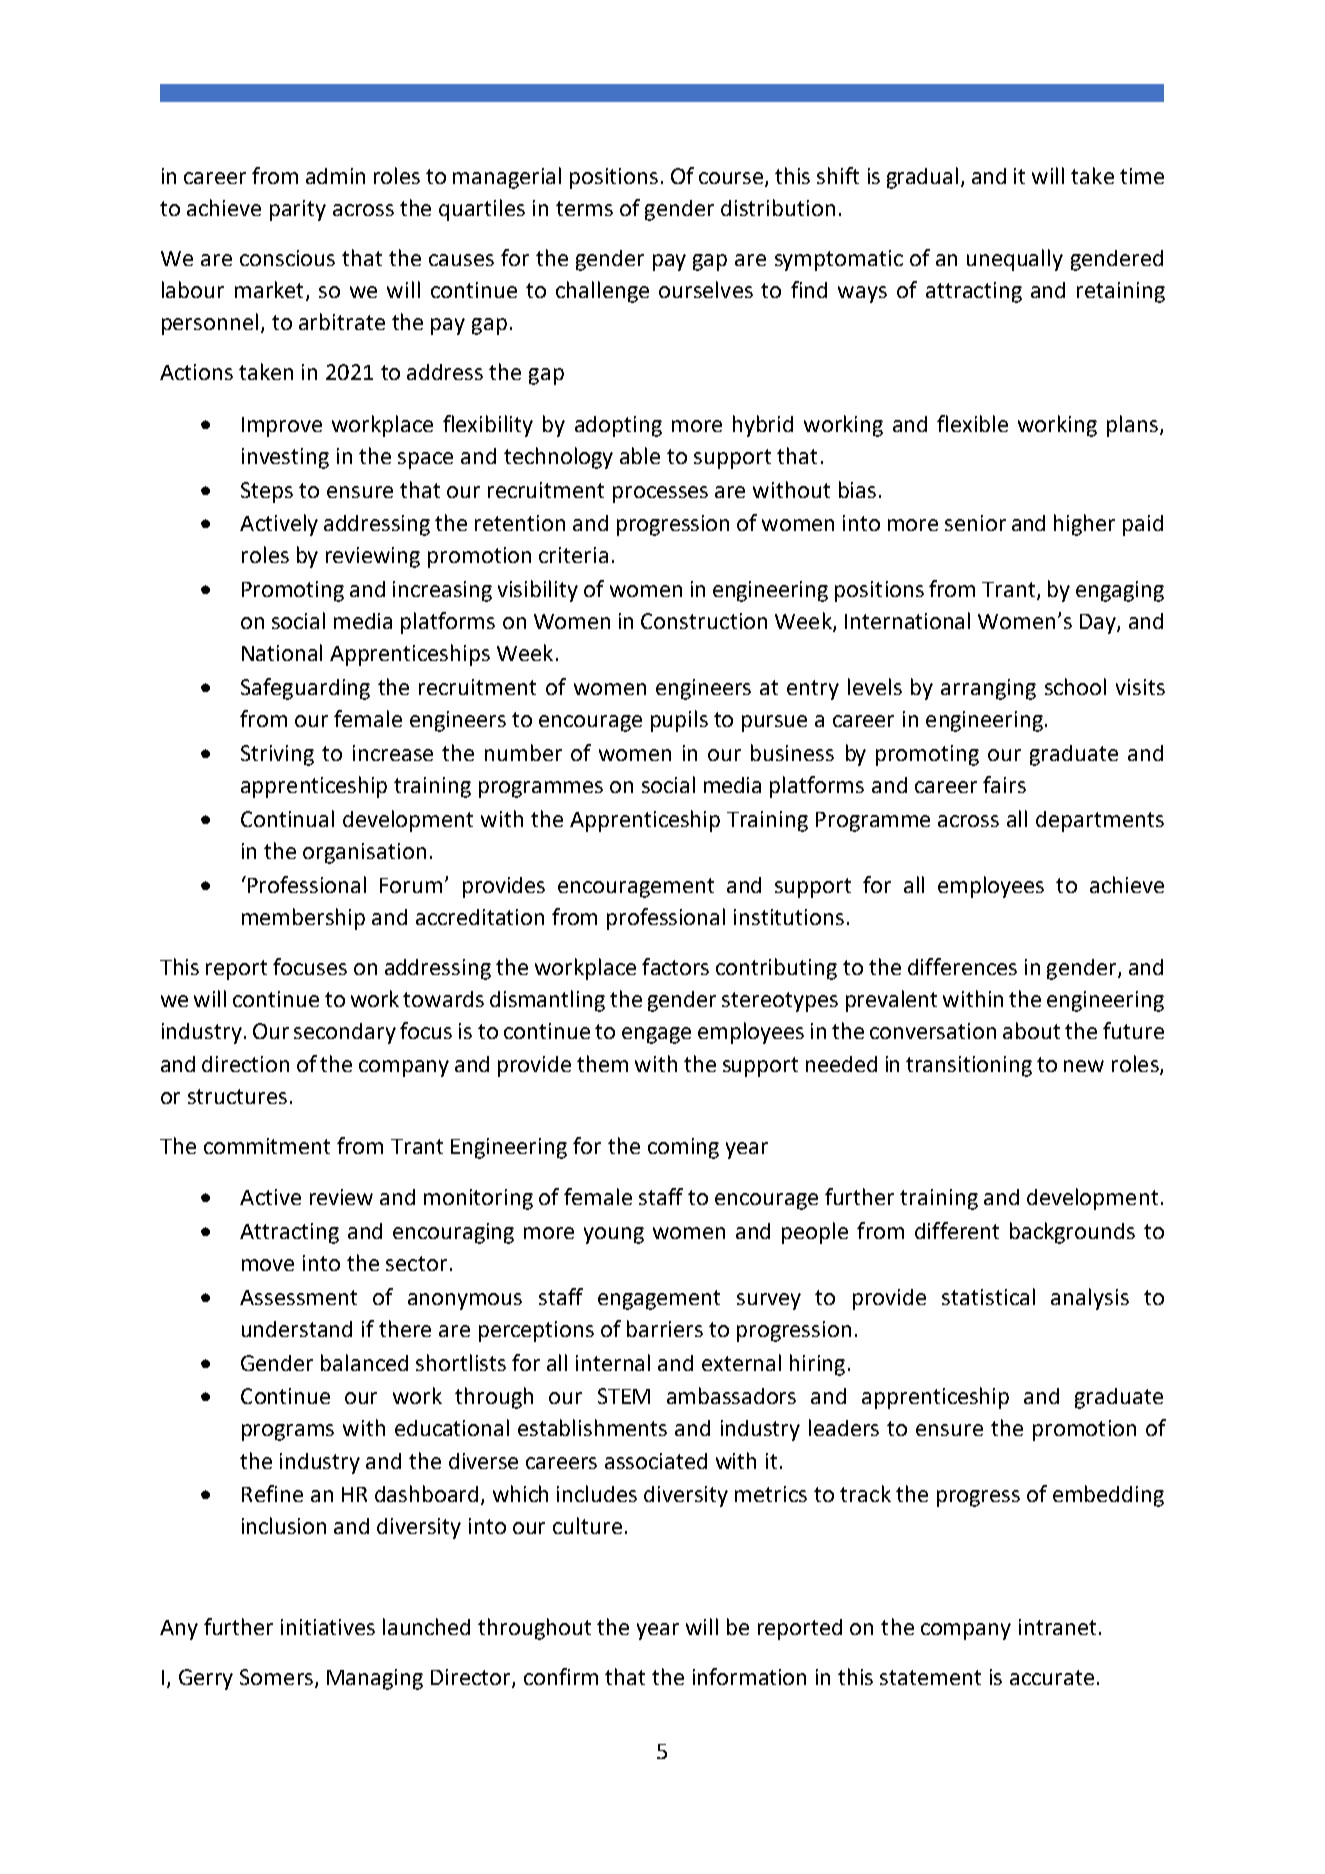 The width and height of the screenshot is (1325, 1874). Describe the element at coordinates (665, 1328) in the screenshot. I see `barriers` at that location.
